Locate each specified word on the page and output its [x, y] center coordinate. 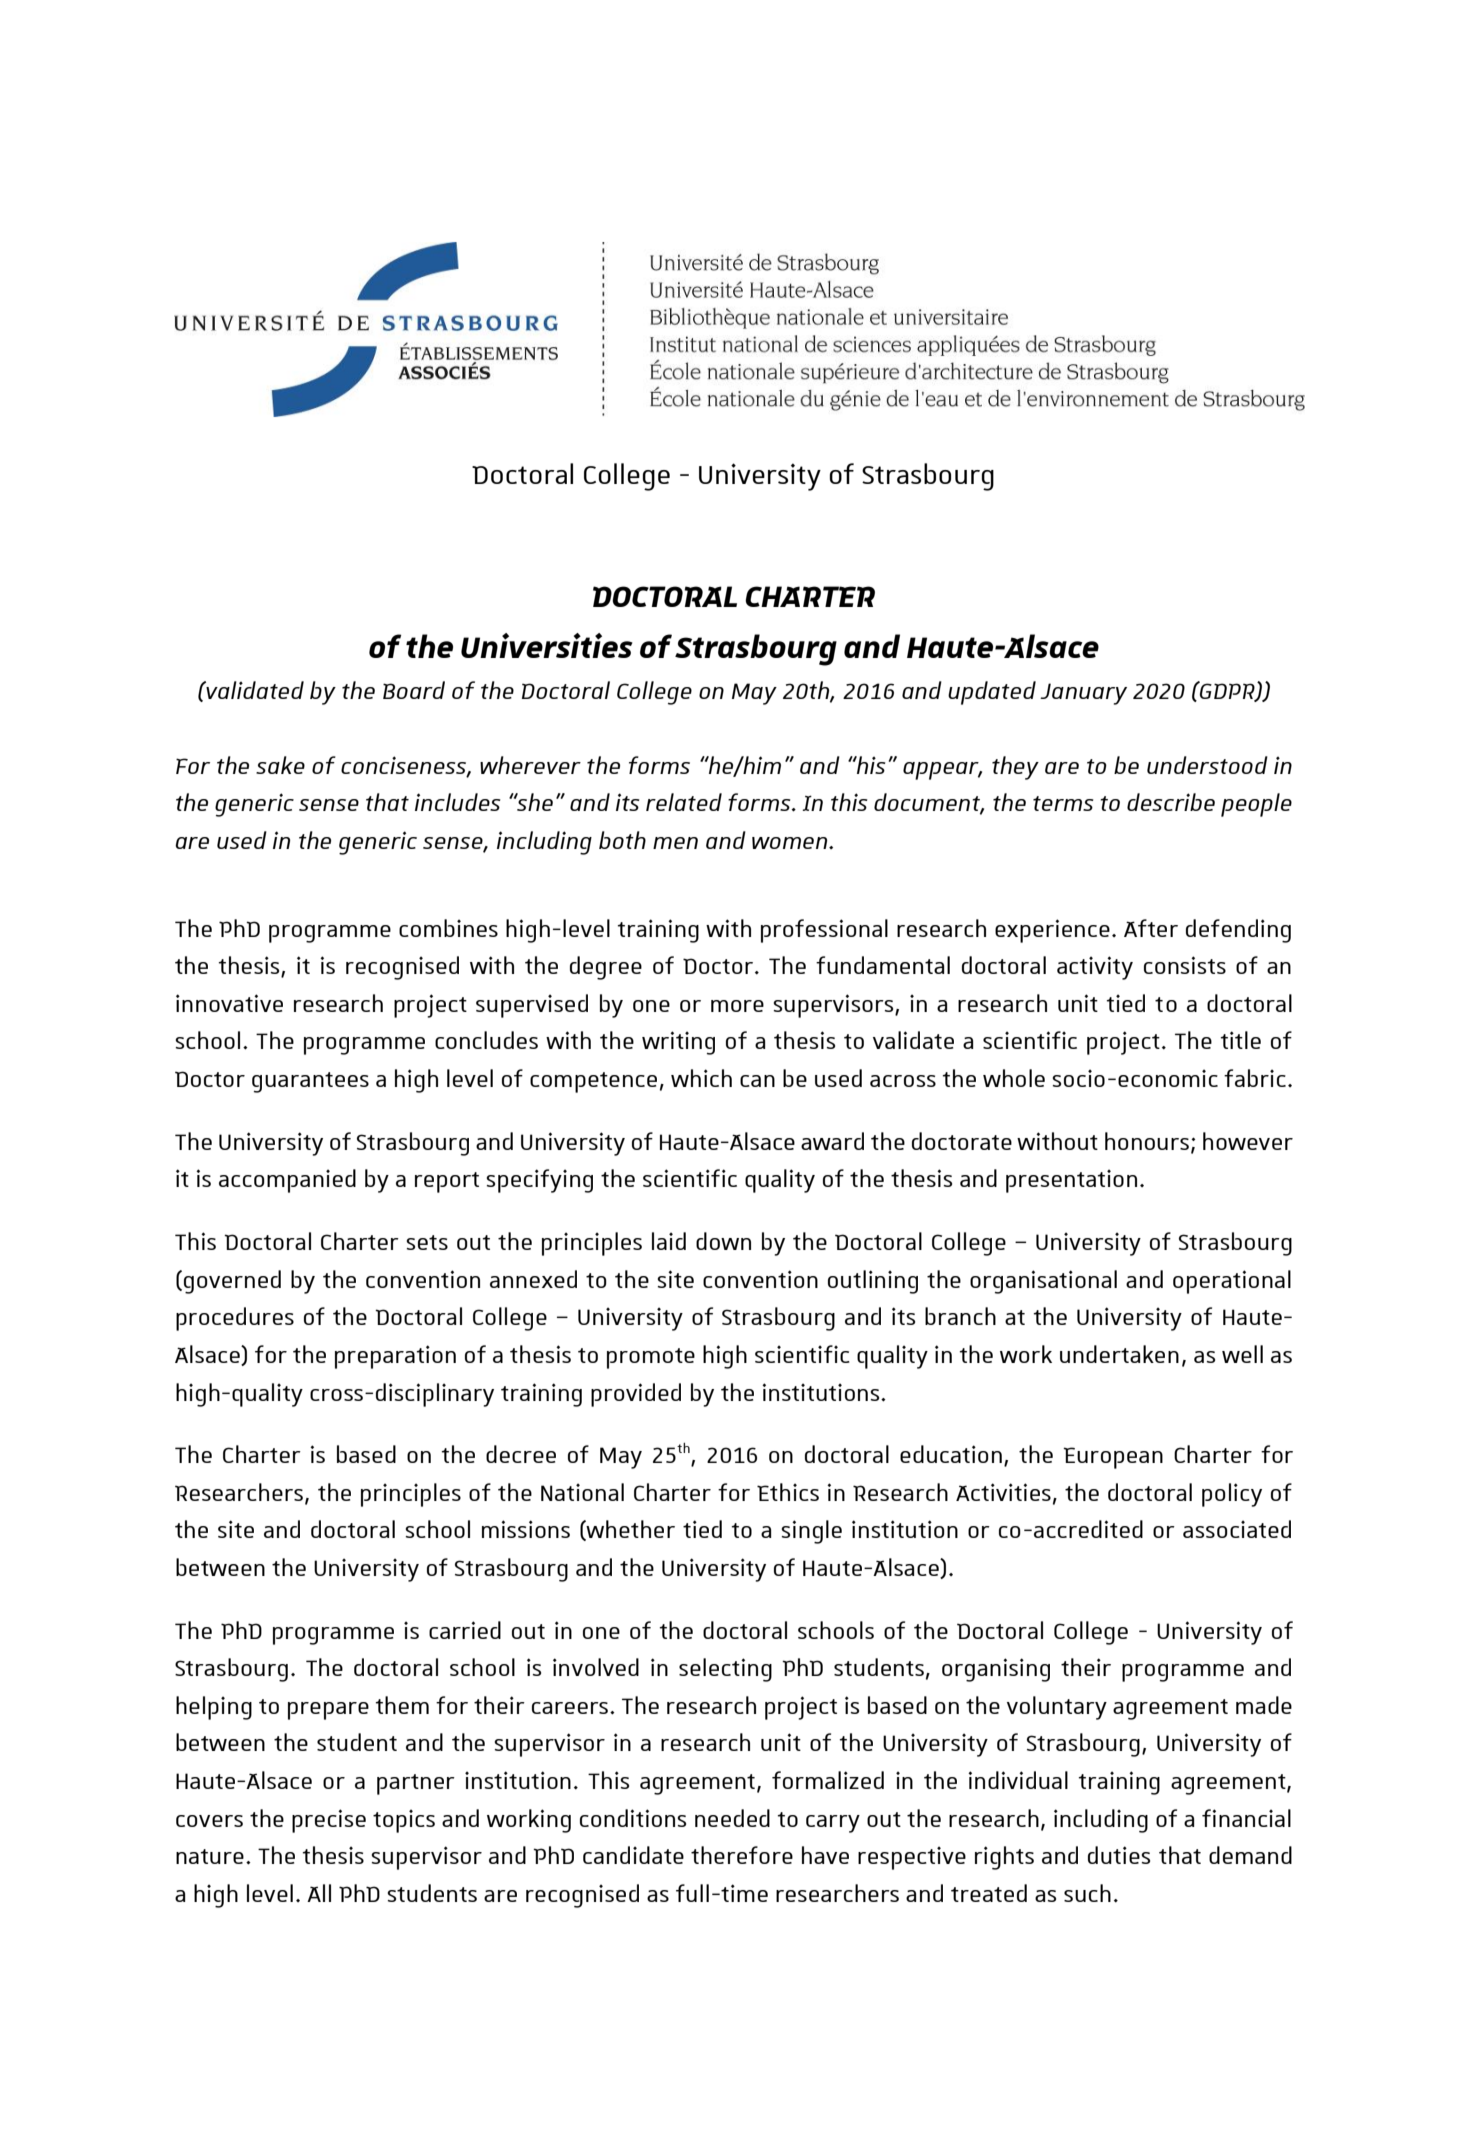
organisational [1043, 1282]
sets [427, 1242]
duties [1119, 1855]
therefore [742, 1855]
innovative [229, 1003]
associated [1237, 1529]
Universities [547, 645]
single [811, 1532]
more [737, 1006]
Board [414, 690]
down [723, 1241]
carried [465, 1630]
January [1083, 694]
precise [329, 1821]
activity [1095, 968]
